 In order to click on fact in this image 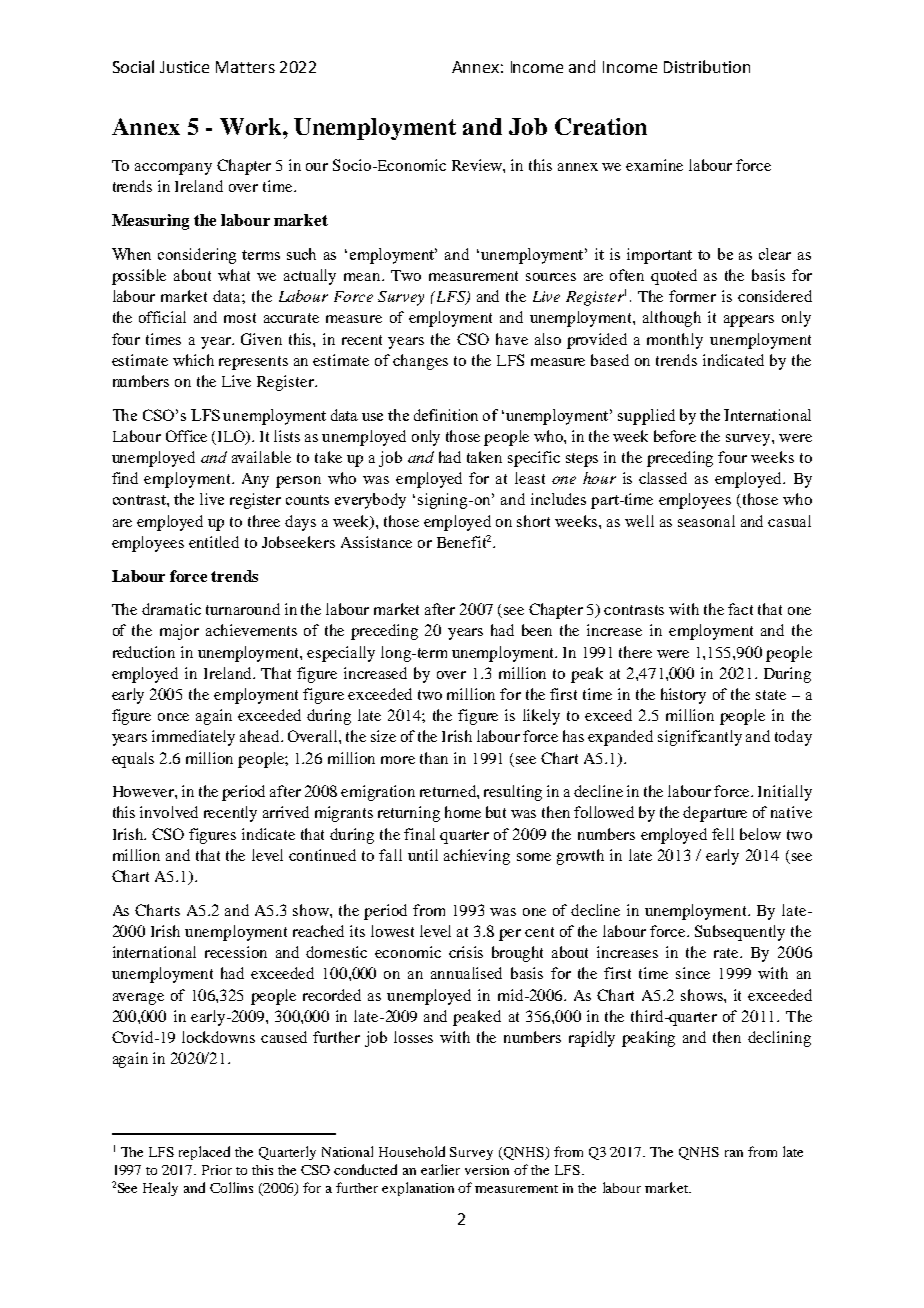, I will do `click(740, 609)`.
